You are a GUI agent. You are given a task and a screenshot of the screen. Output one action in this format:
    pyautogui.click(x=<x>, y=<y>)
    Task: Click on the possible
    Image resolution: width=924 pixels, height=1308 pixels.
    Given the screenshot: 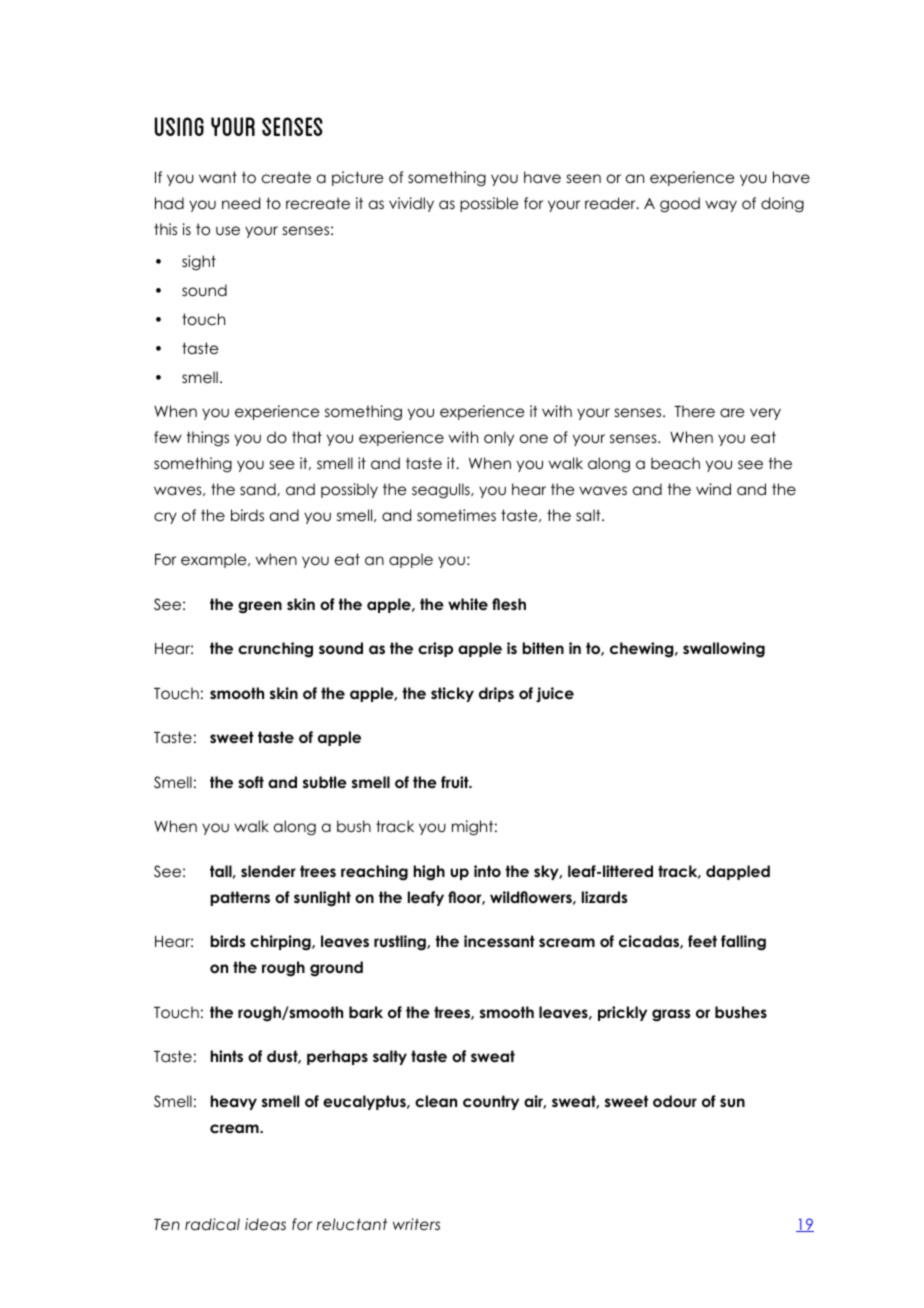 What is the action you would take?
    pyautogui.click(x=489, y=204)
